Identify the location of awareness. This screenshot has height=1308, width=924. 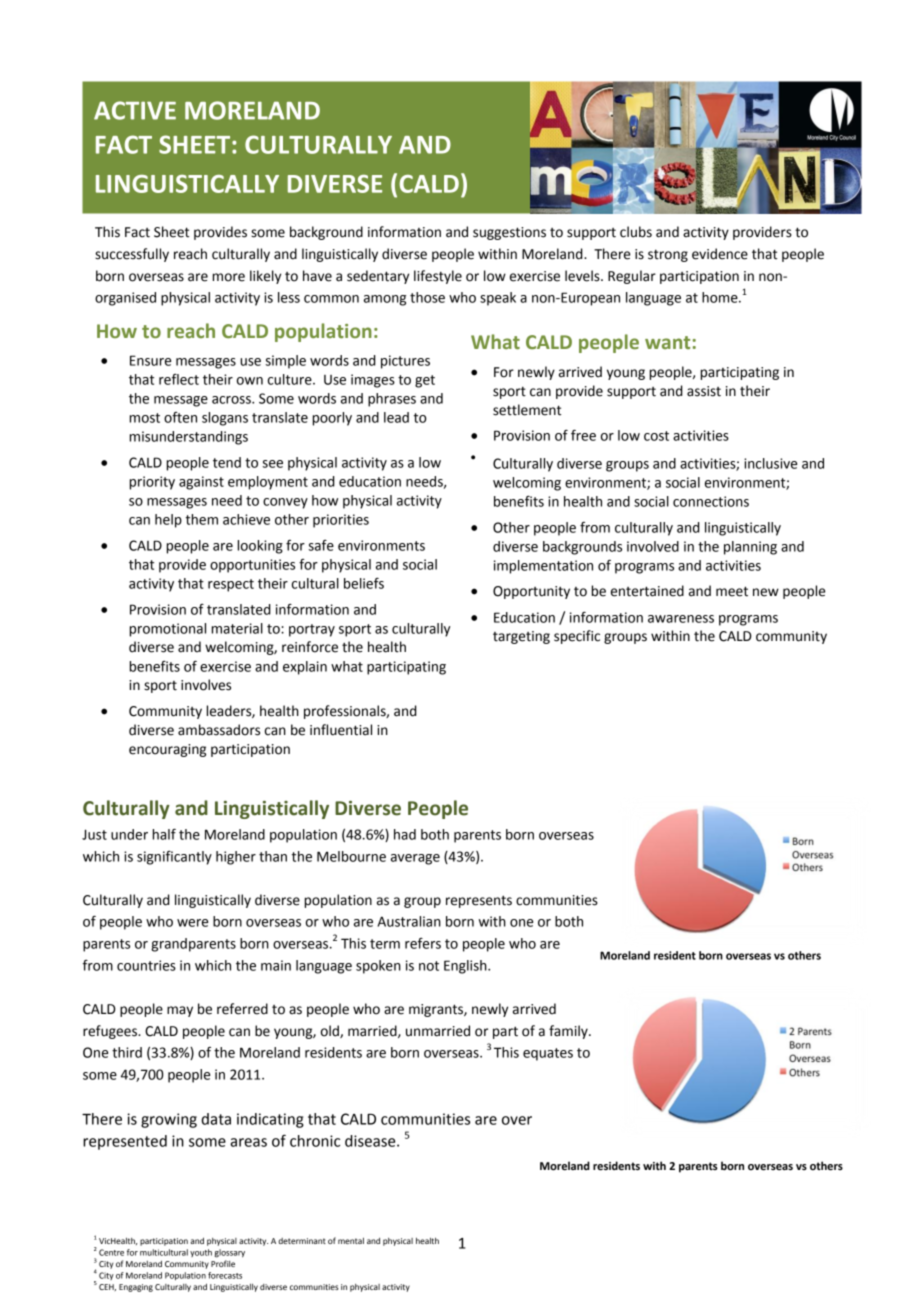
(681, 619).
